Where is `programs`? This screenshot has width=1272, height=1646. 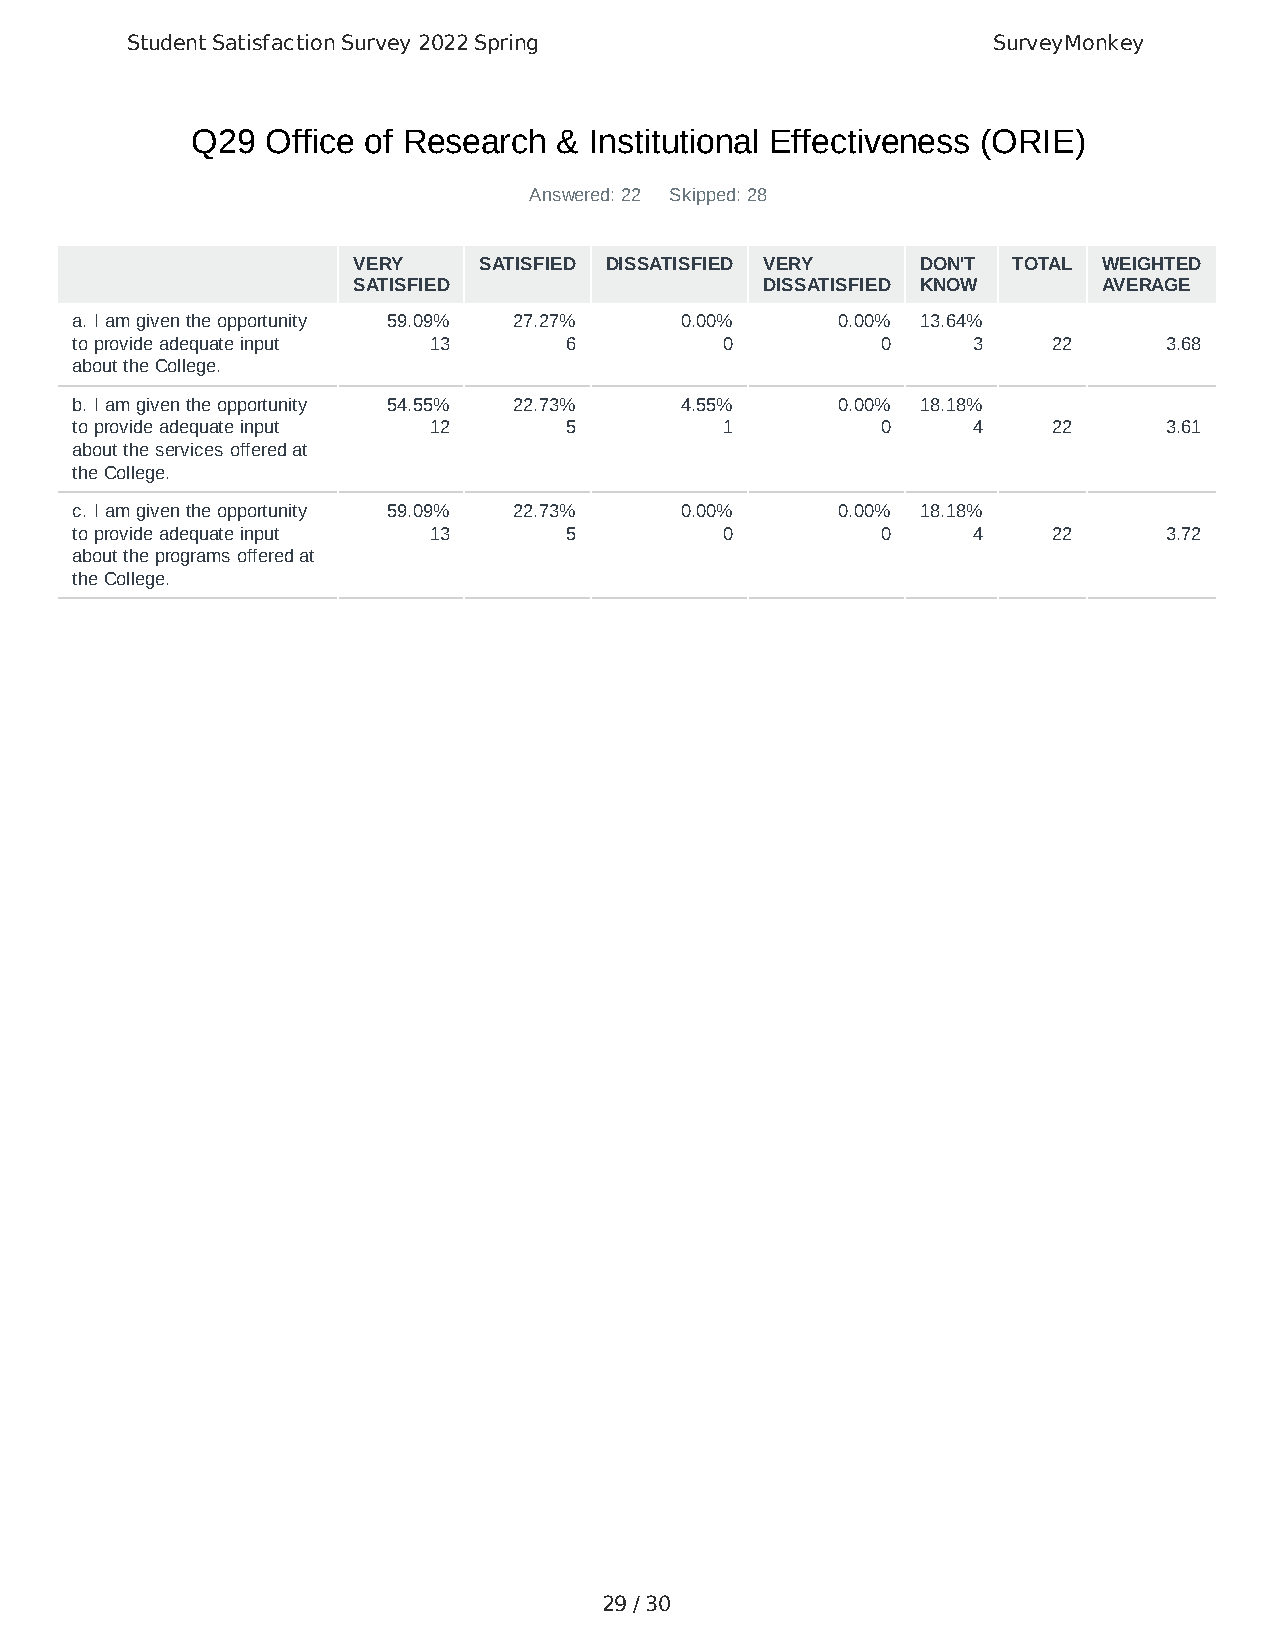
programs is located at coordinates (193, 559).
